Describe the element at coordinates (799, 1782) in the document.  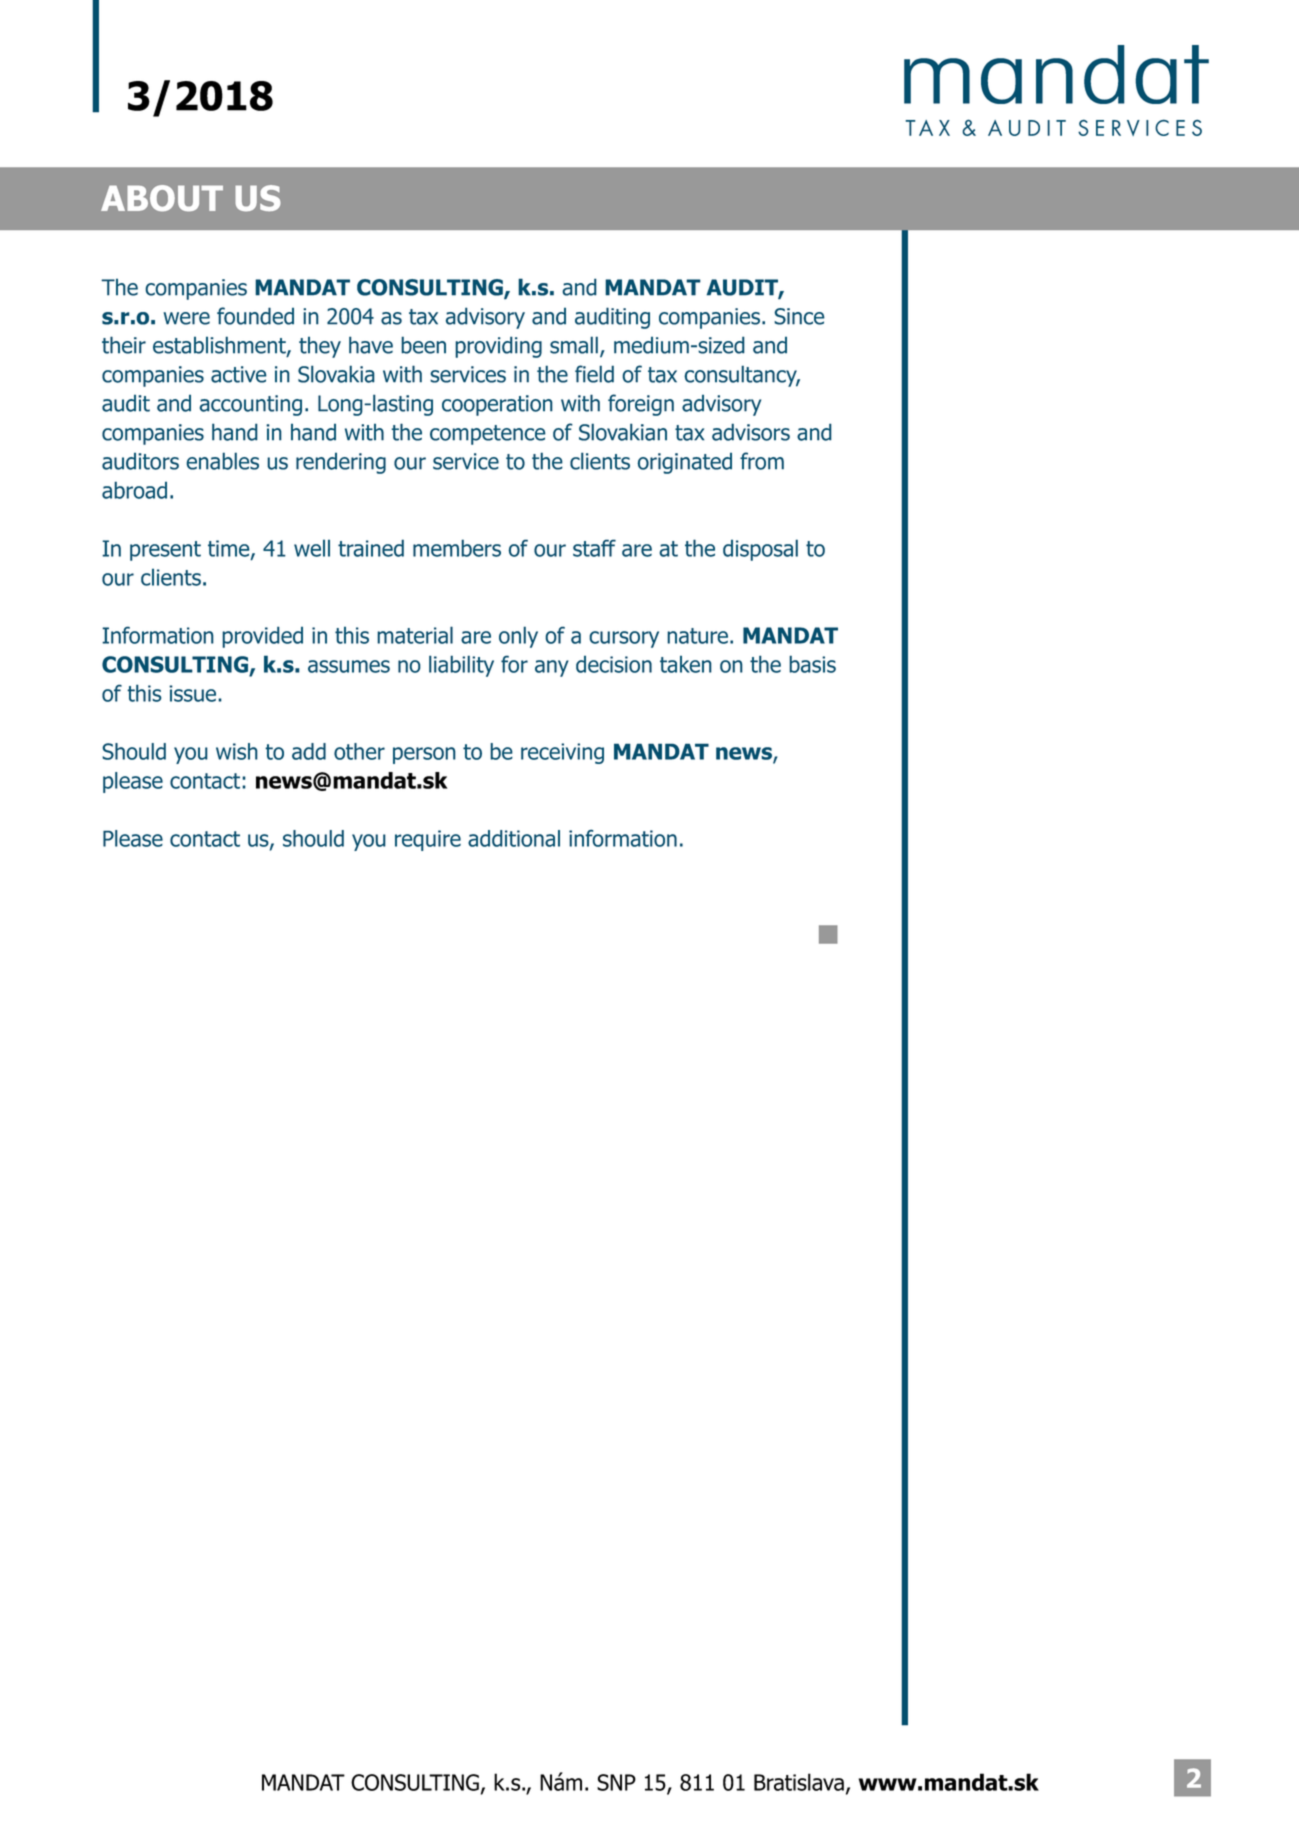
I see `Bratislava` at that location.
